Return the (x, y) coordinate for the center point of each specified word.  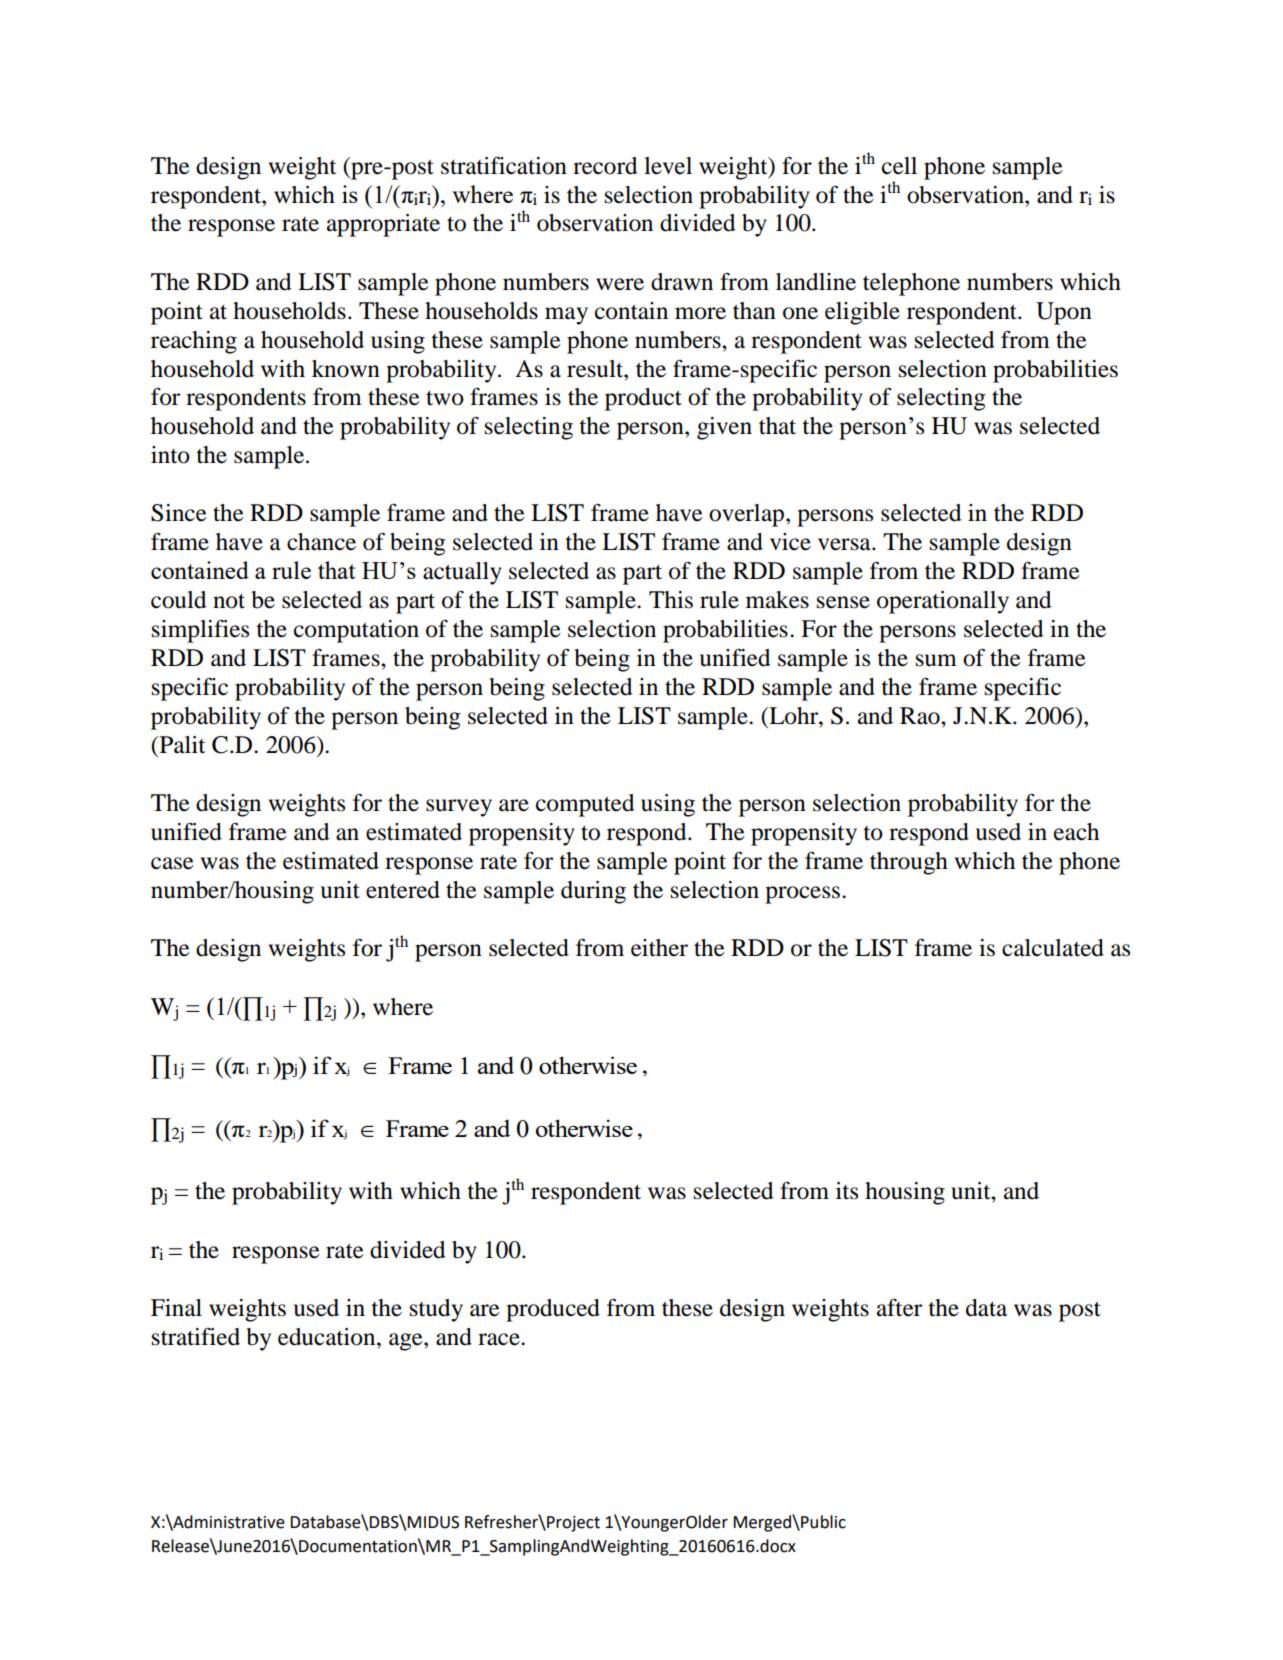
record (605, 166)
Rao (921, 716)
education (328, 1337)
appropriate (383, 225)
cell (899, 166)
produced (553, 1310)
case (172, 863)
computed (585, 805)
